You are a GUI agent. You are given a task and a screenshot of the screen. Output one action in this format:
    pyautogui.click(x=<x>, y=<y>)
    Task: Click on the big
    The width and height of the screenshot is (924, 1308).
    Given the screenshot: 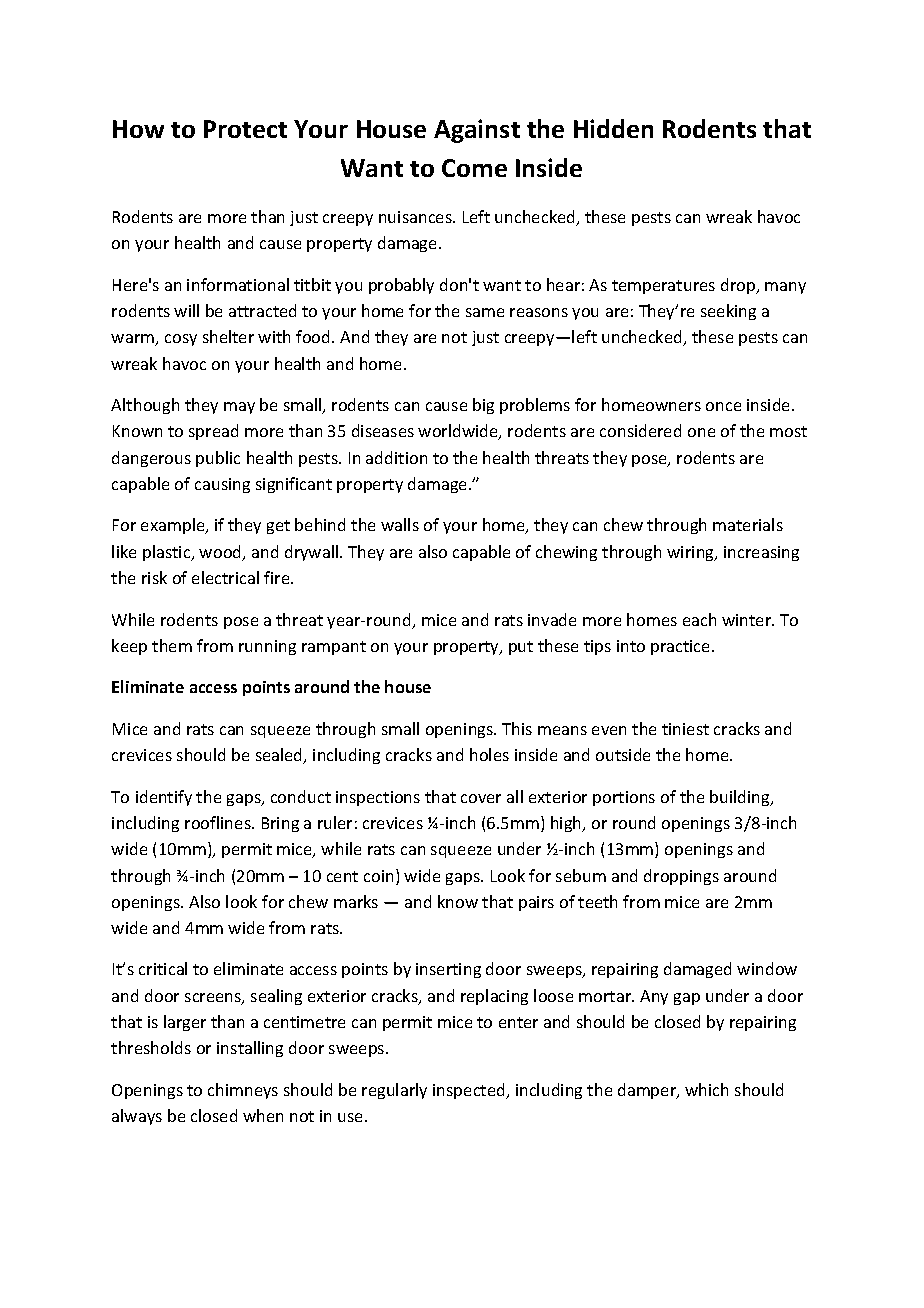 What is the action you would take?
    pyautogui.click(x=483, y=406)
